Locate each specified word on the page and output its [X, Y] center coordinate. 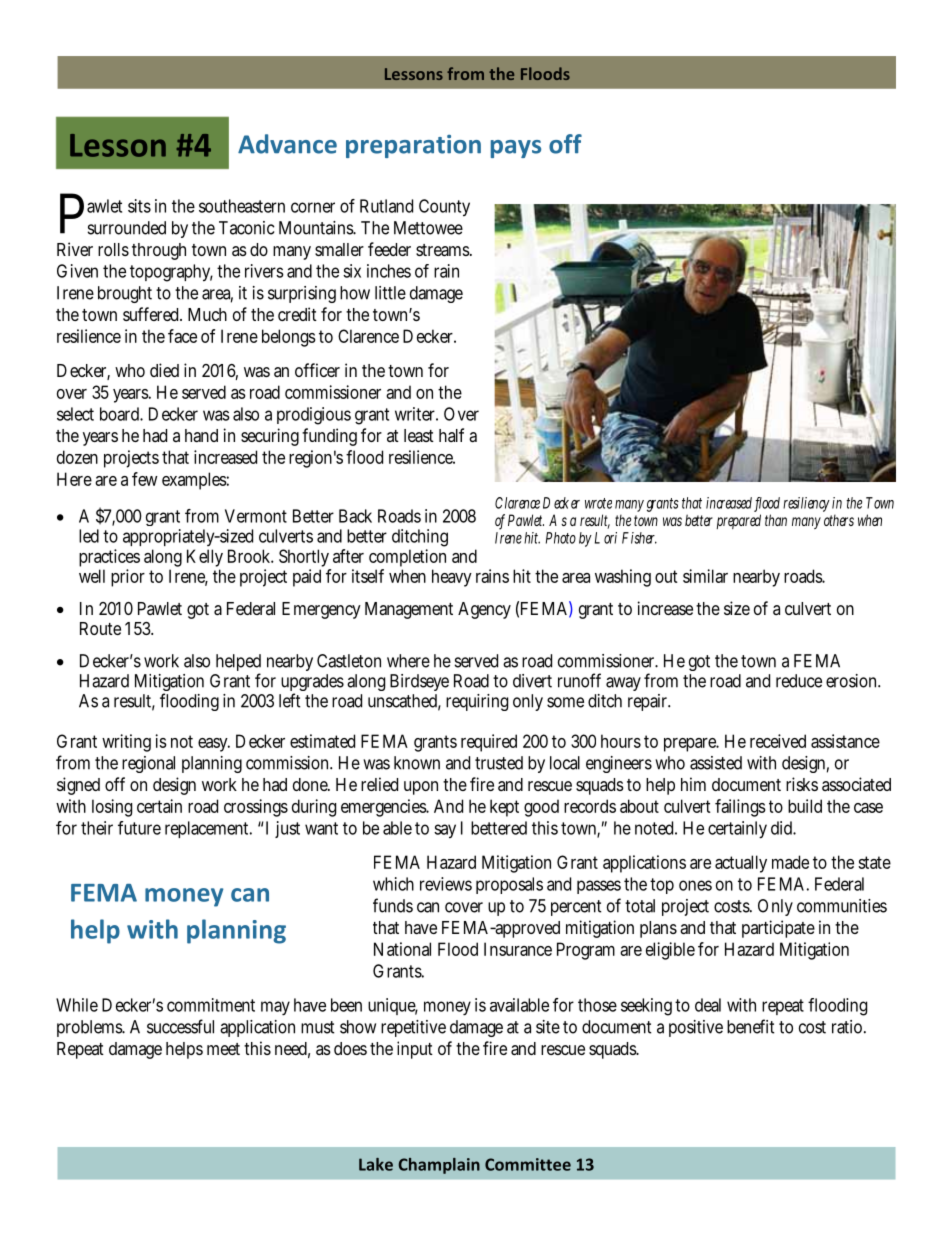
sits [139, 206]
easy [214, 745]
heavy [452, 578]
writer [416, 414]
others [839, 520]
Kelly [205, 559]
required [489, 743]
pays [516, 149]
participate [778, 929]
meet [223, 1049]
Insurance [518, 949]
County [444, 208]
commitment [211, 1005]
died [164, 370]
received [778, 741]
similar [705, 576]
